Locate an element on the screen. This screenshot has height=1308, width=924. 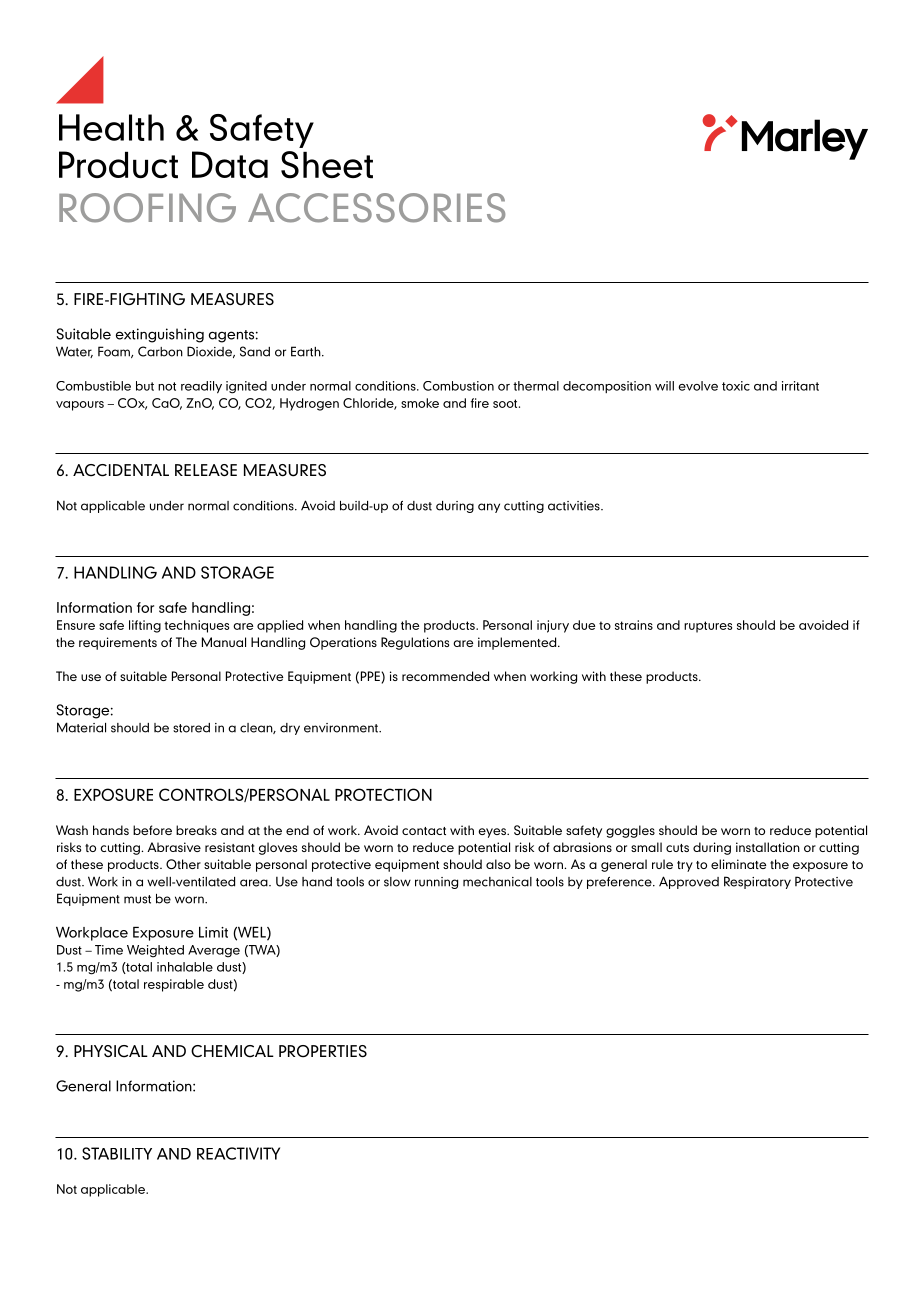
before is located at coordinates (152, 830).
